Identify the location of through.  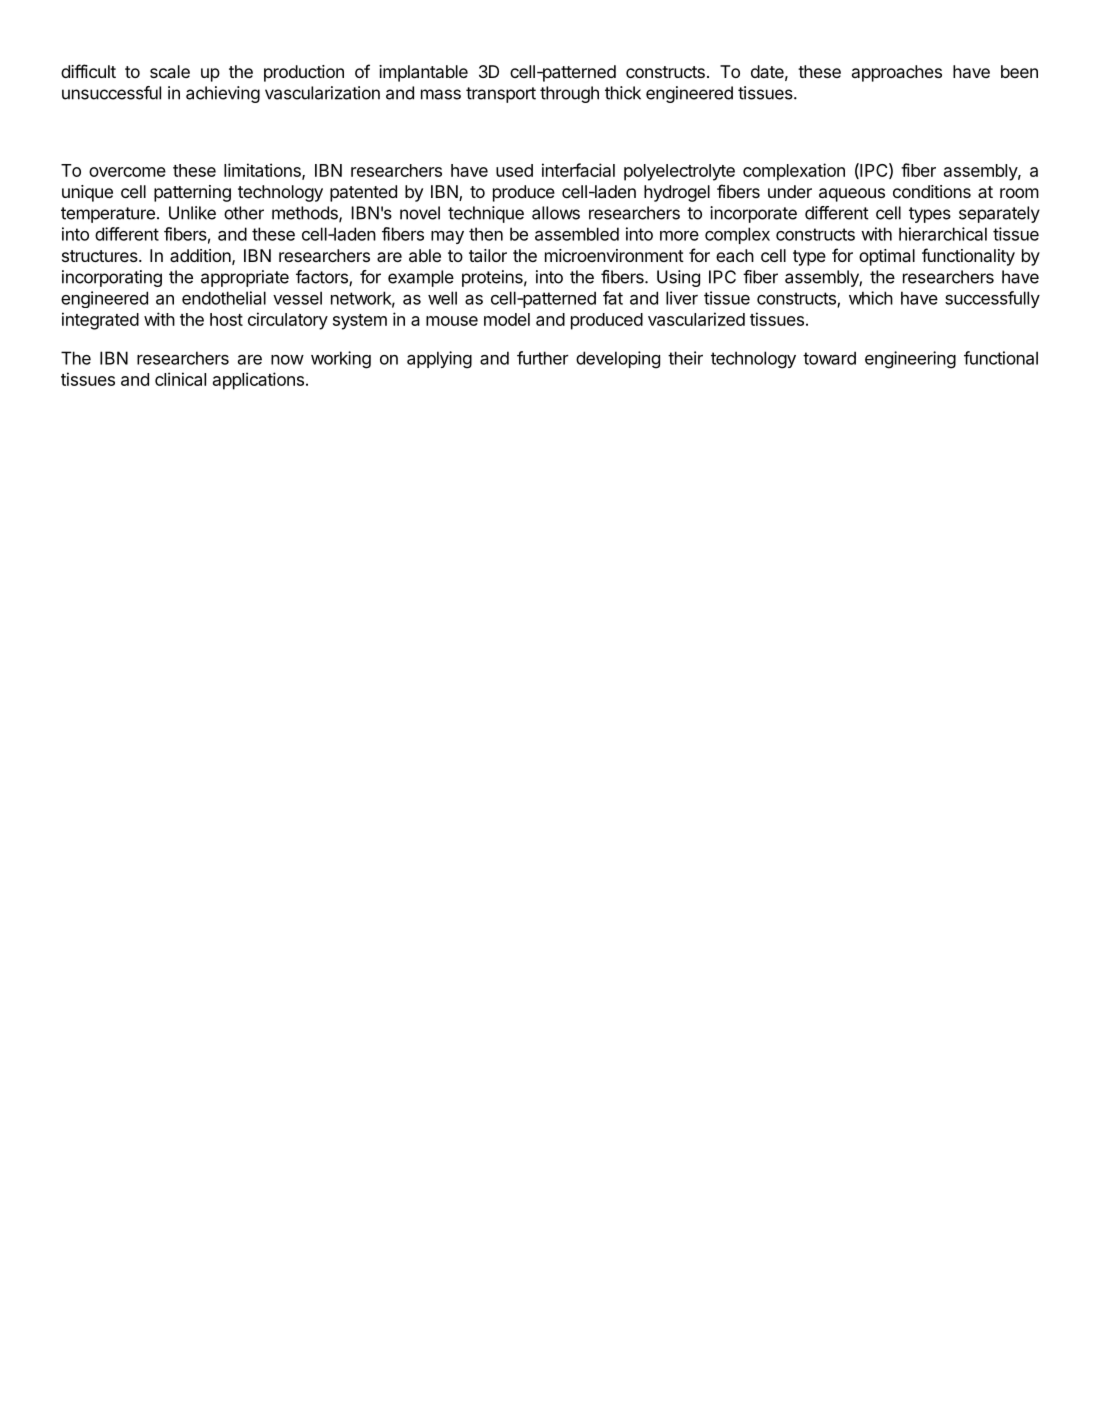
(569, 94).
